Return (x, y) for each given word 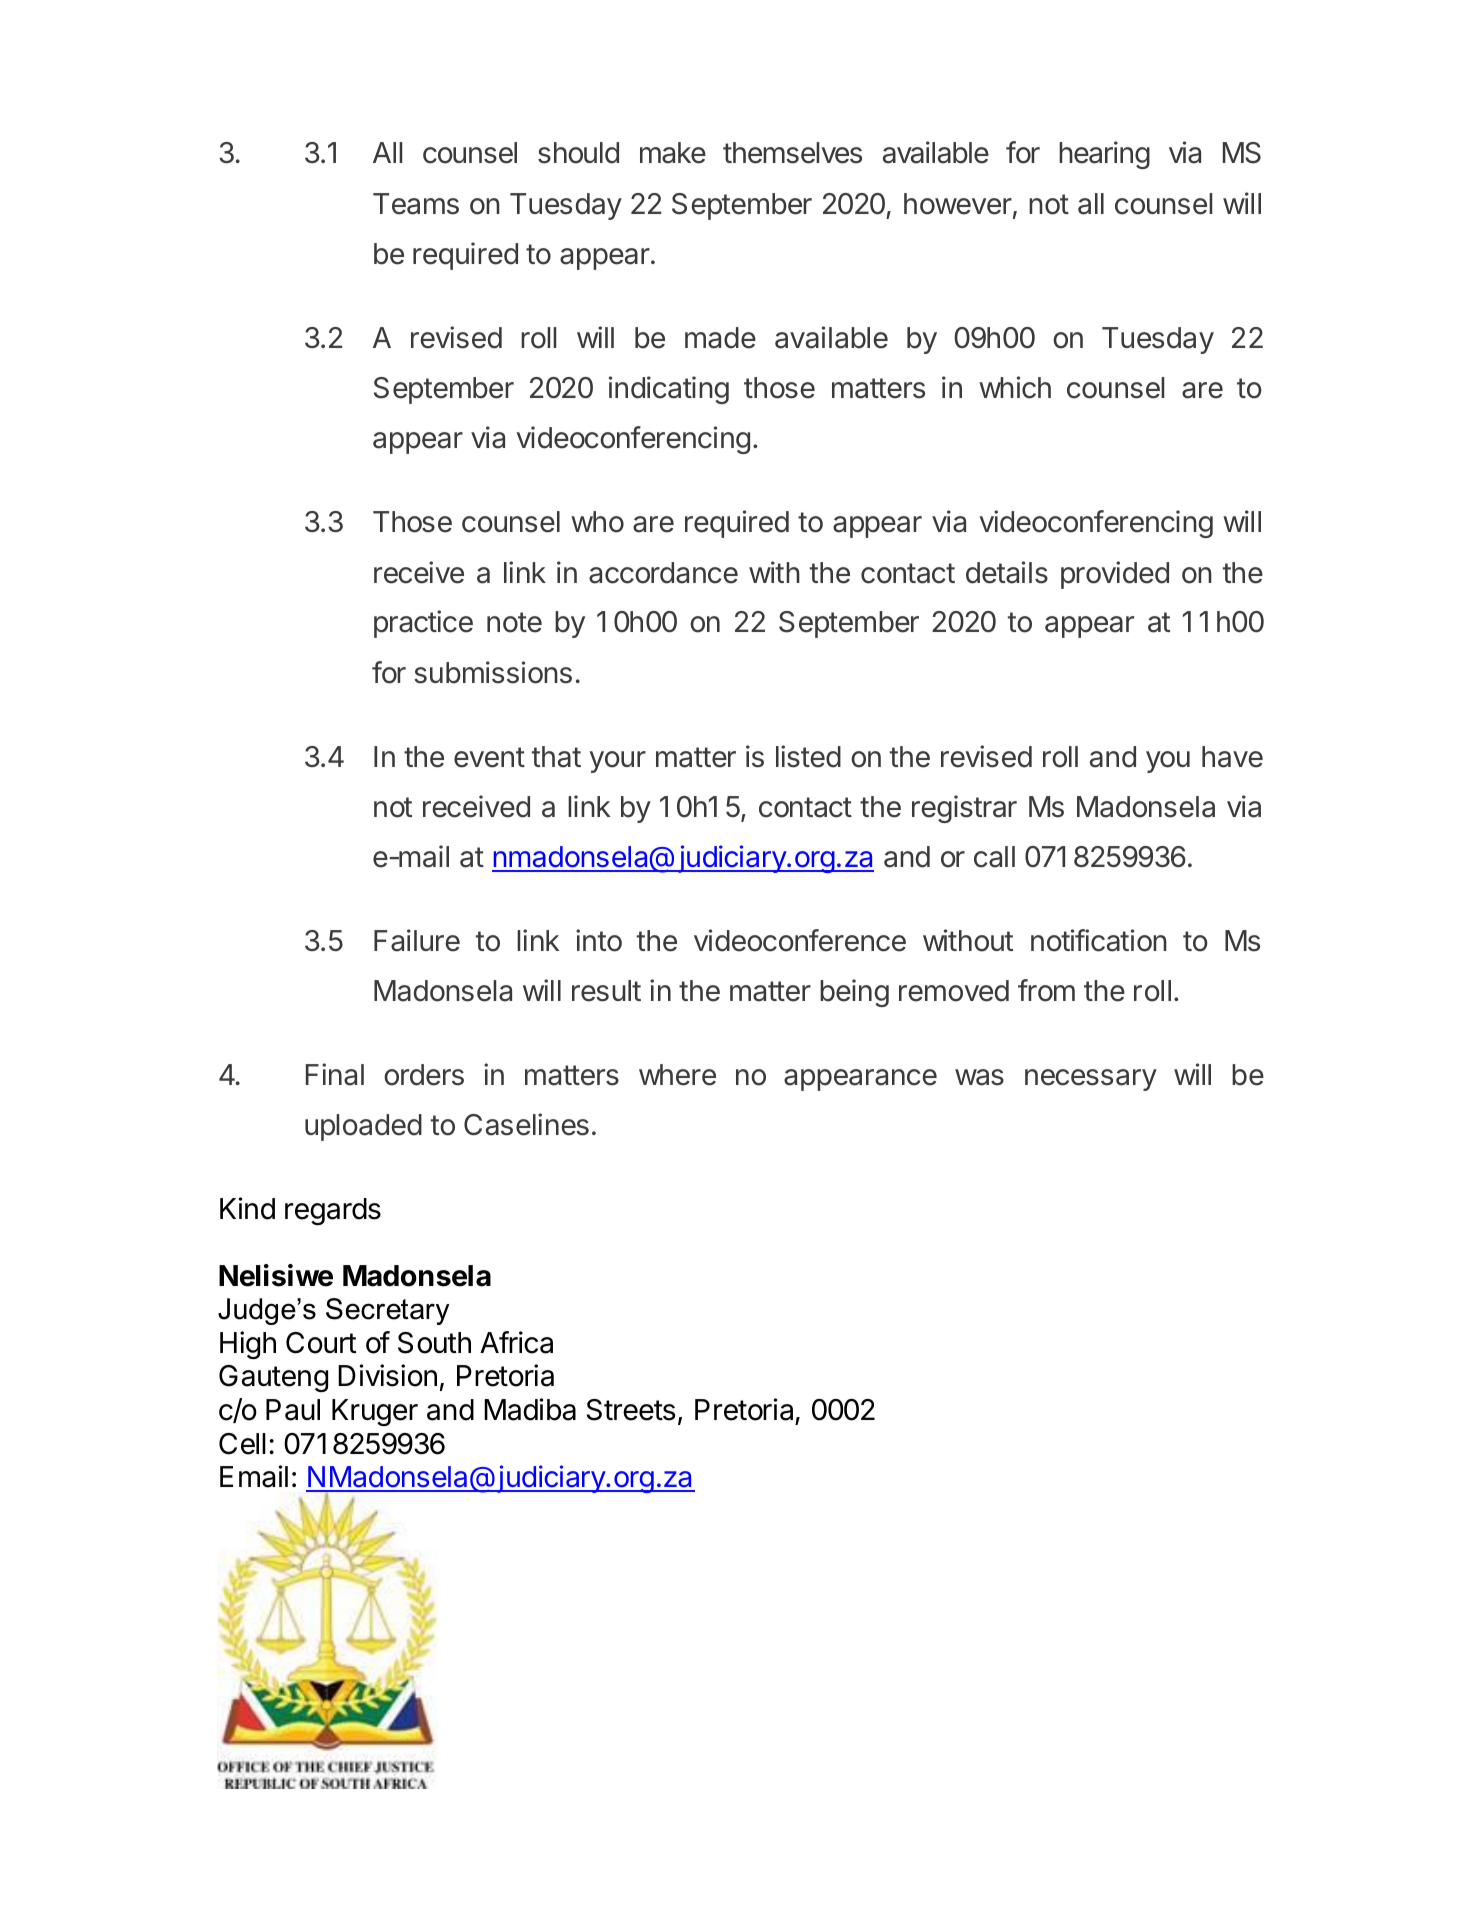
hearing (1104, 155)
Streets (631, 1410)
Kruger (375, 1412)
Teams (416, 204)
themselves (792, 153)
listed (808, 756)
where (677, 1075)
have (1232, 757)
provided (1115, 575)
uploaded (363, 1127)
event (489, 757)
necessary (1091, 1080)
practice (423, 624)
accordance (663, 573)
